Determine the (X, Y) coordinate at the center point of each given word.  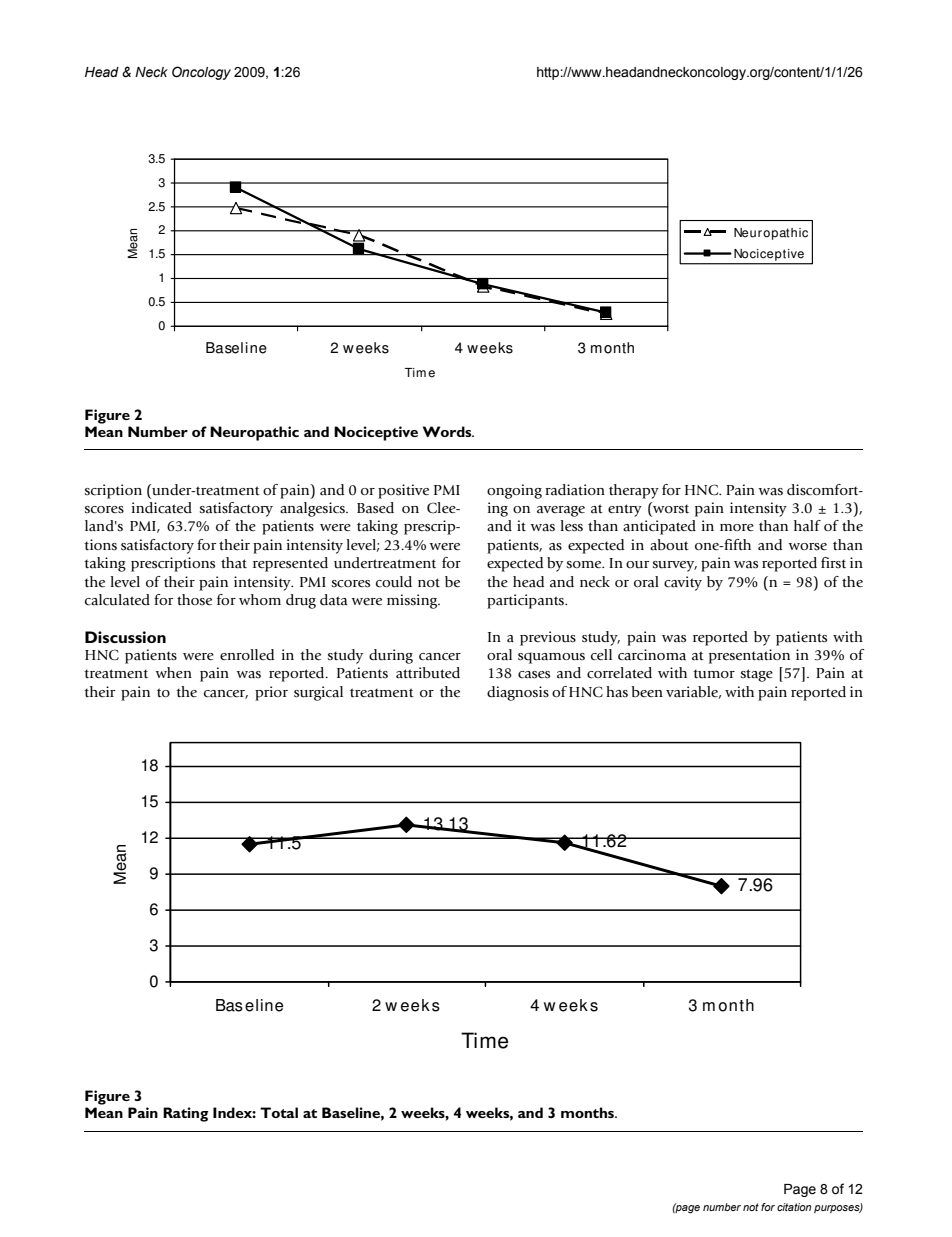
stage (757, 675)
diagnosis (518, 693)
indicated (162, 508)
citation (794, 1207)
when (173, 672)
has (617, 692)
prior (271, 693)
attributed (428, 673)
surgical (318, 693)
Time (484, 1040)
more (737, 527)
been (647, 691)
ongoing (514, 491)
